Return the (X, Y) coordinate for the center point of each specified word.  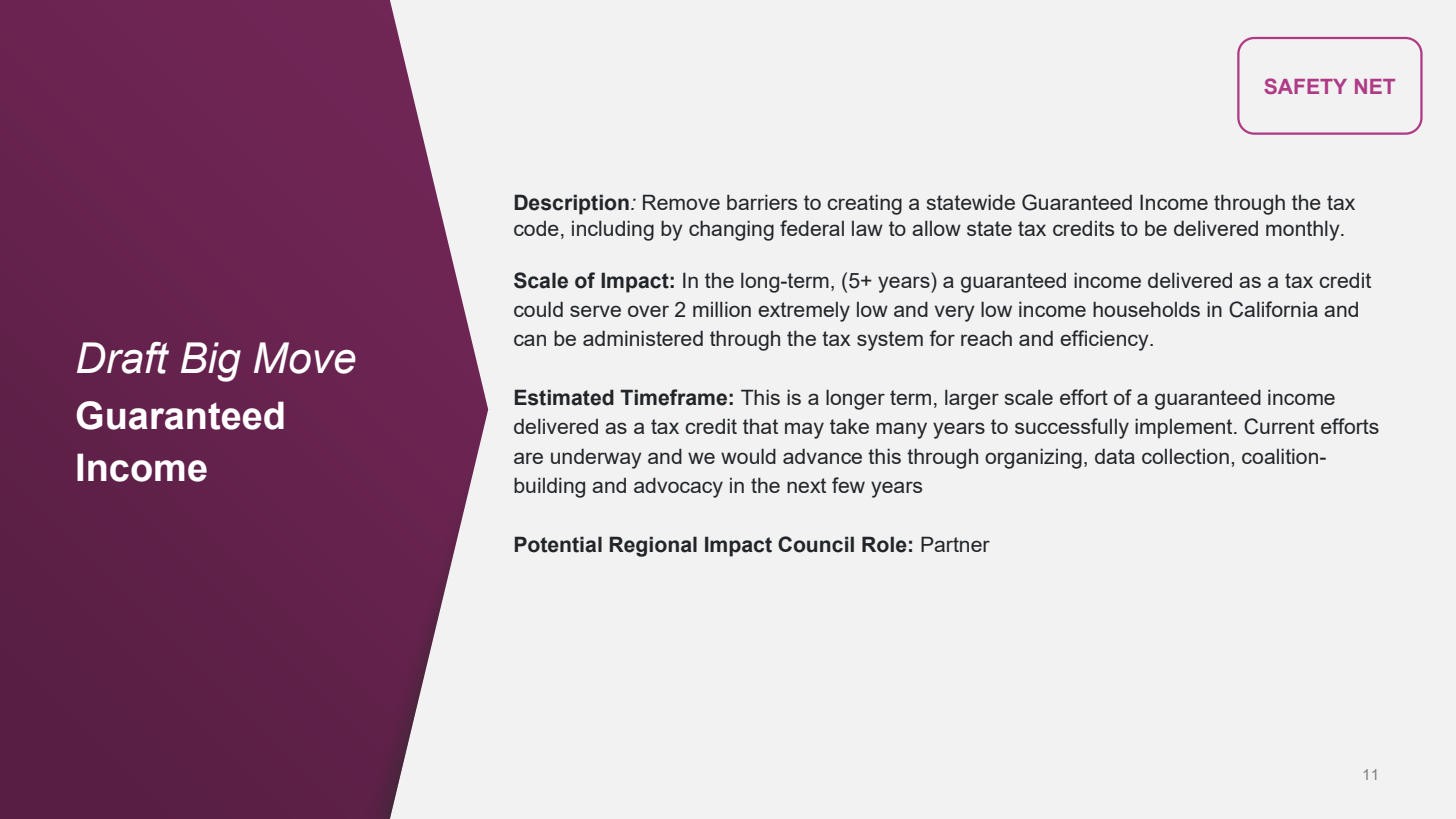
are (528, 458)
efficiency (1105, 340)
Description (571, 204)
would (748, 456)
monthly (1304, 230)
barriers (762, 202)
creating (864, 204)
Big (211, 362)
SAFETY (1305, 86)
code (536, 228)
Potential (558, 544)
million (722, 309)
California (1273, 309)
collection (1185, 456)
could (538, 309)
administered (643, 338)
